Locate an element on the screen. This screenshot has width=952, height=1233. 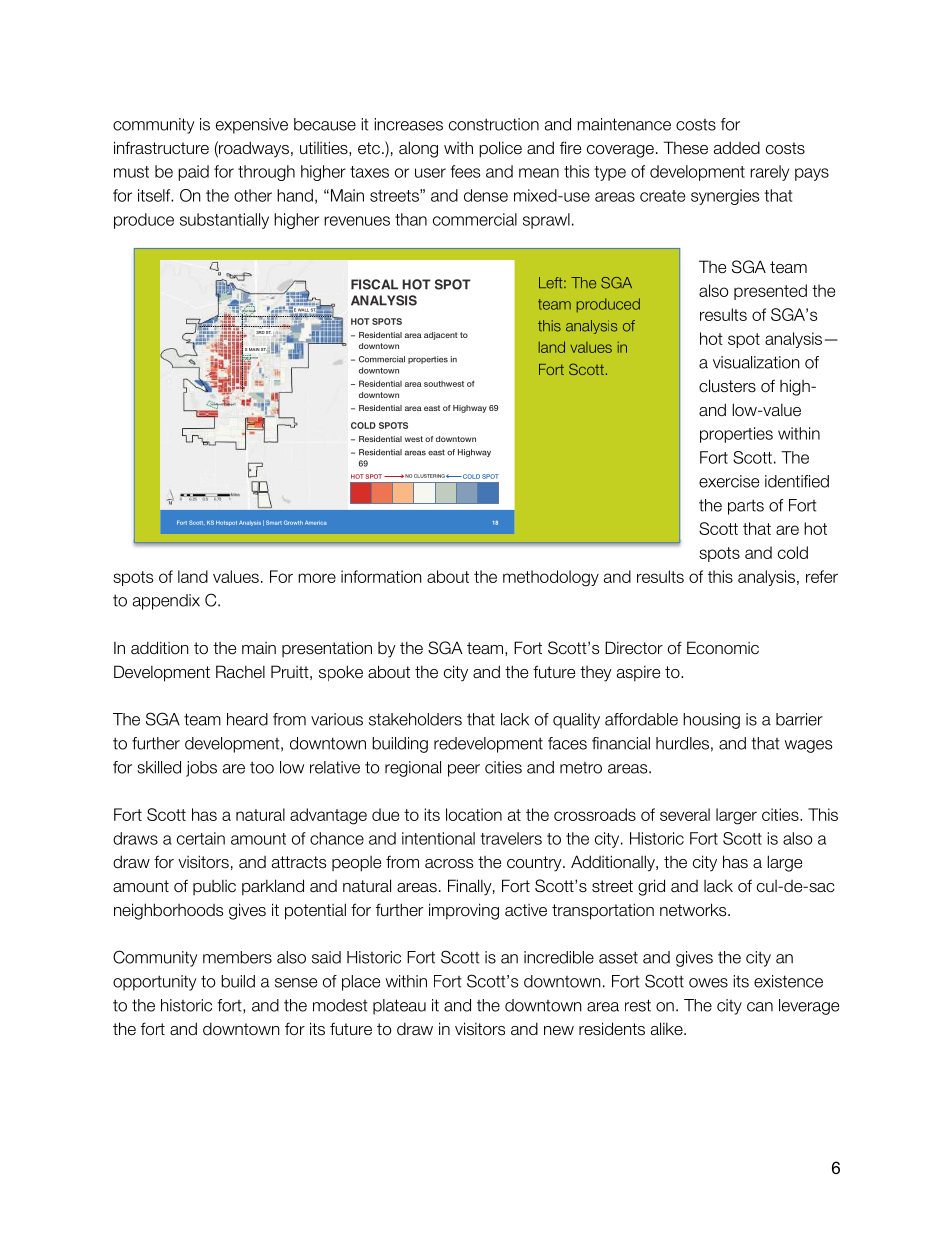
jobs is located at coordinates (201, 769).
